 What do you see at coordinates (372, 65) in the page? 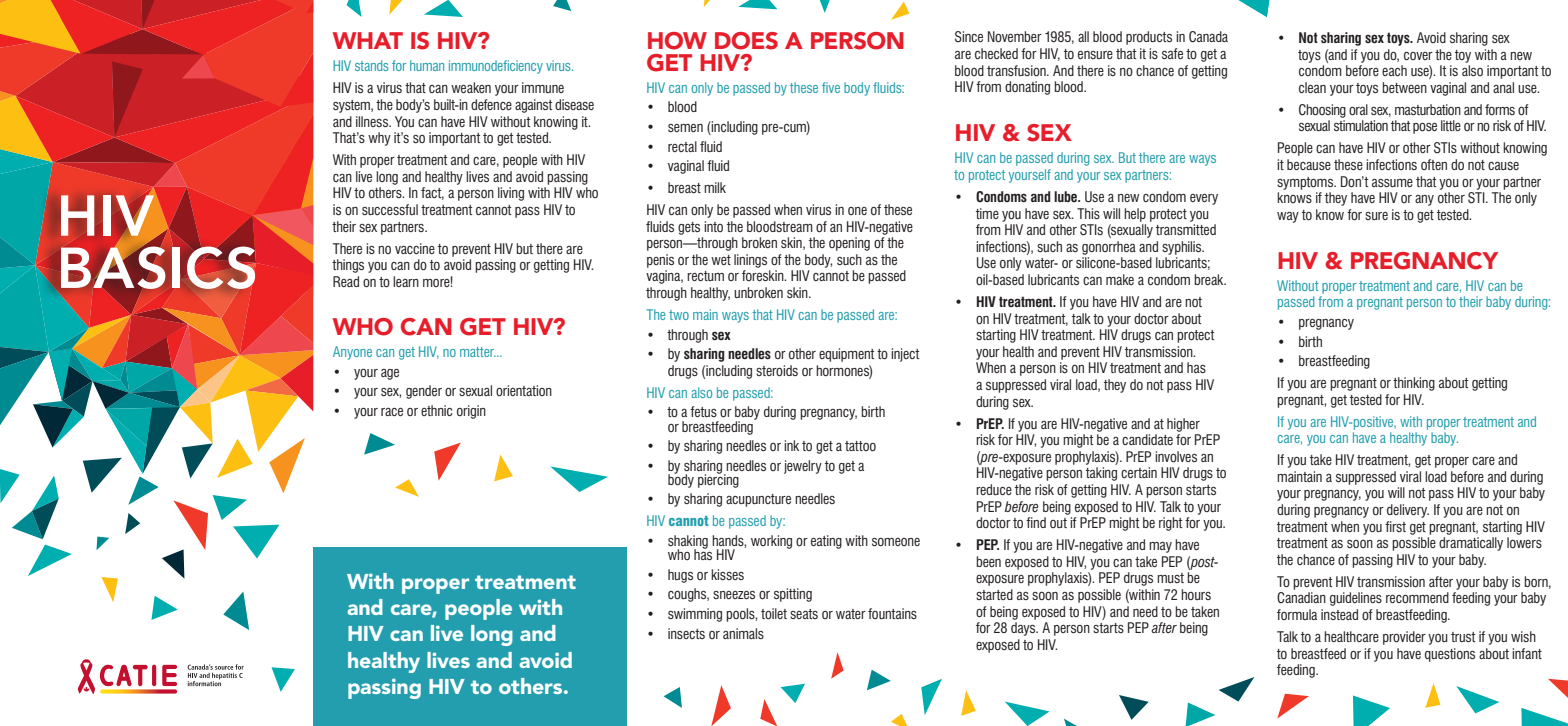
I see `stands` at bounding box center [372, 65].
